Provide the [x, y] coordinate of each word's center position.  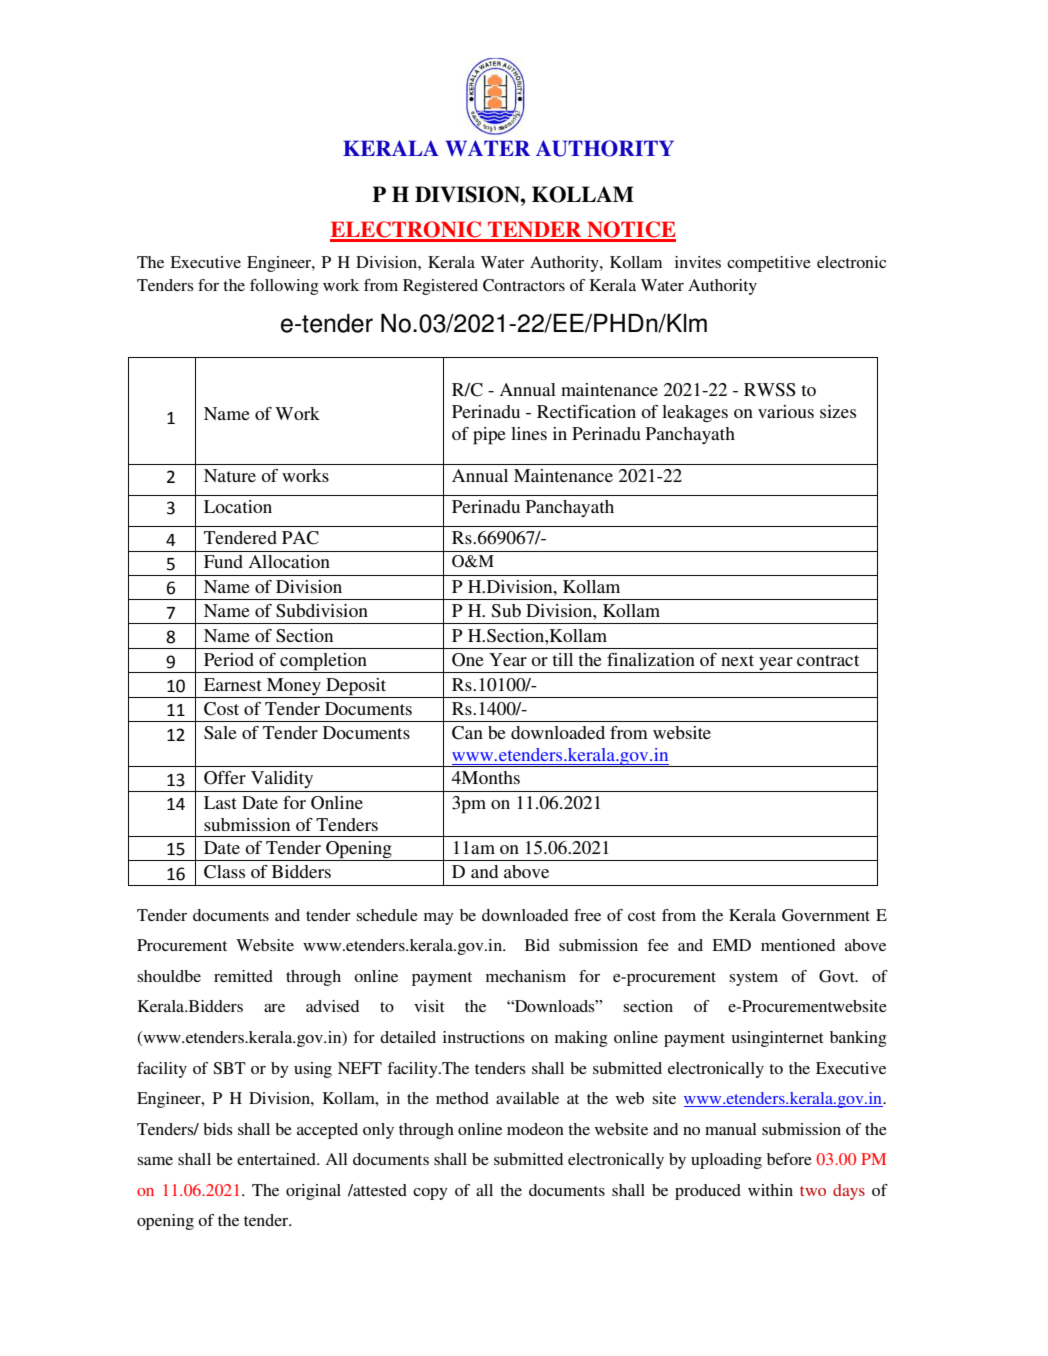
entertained [277, 1159]
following [284, 287]
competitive [769, 264]
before [789, 1159]
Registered [440, 287]
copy [430, 1194]
